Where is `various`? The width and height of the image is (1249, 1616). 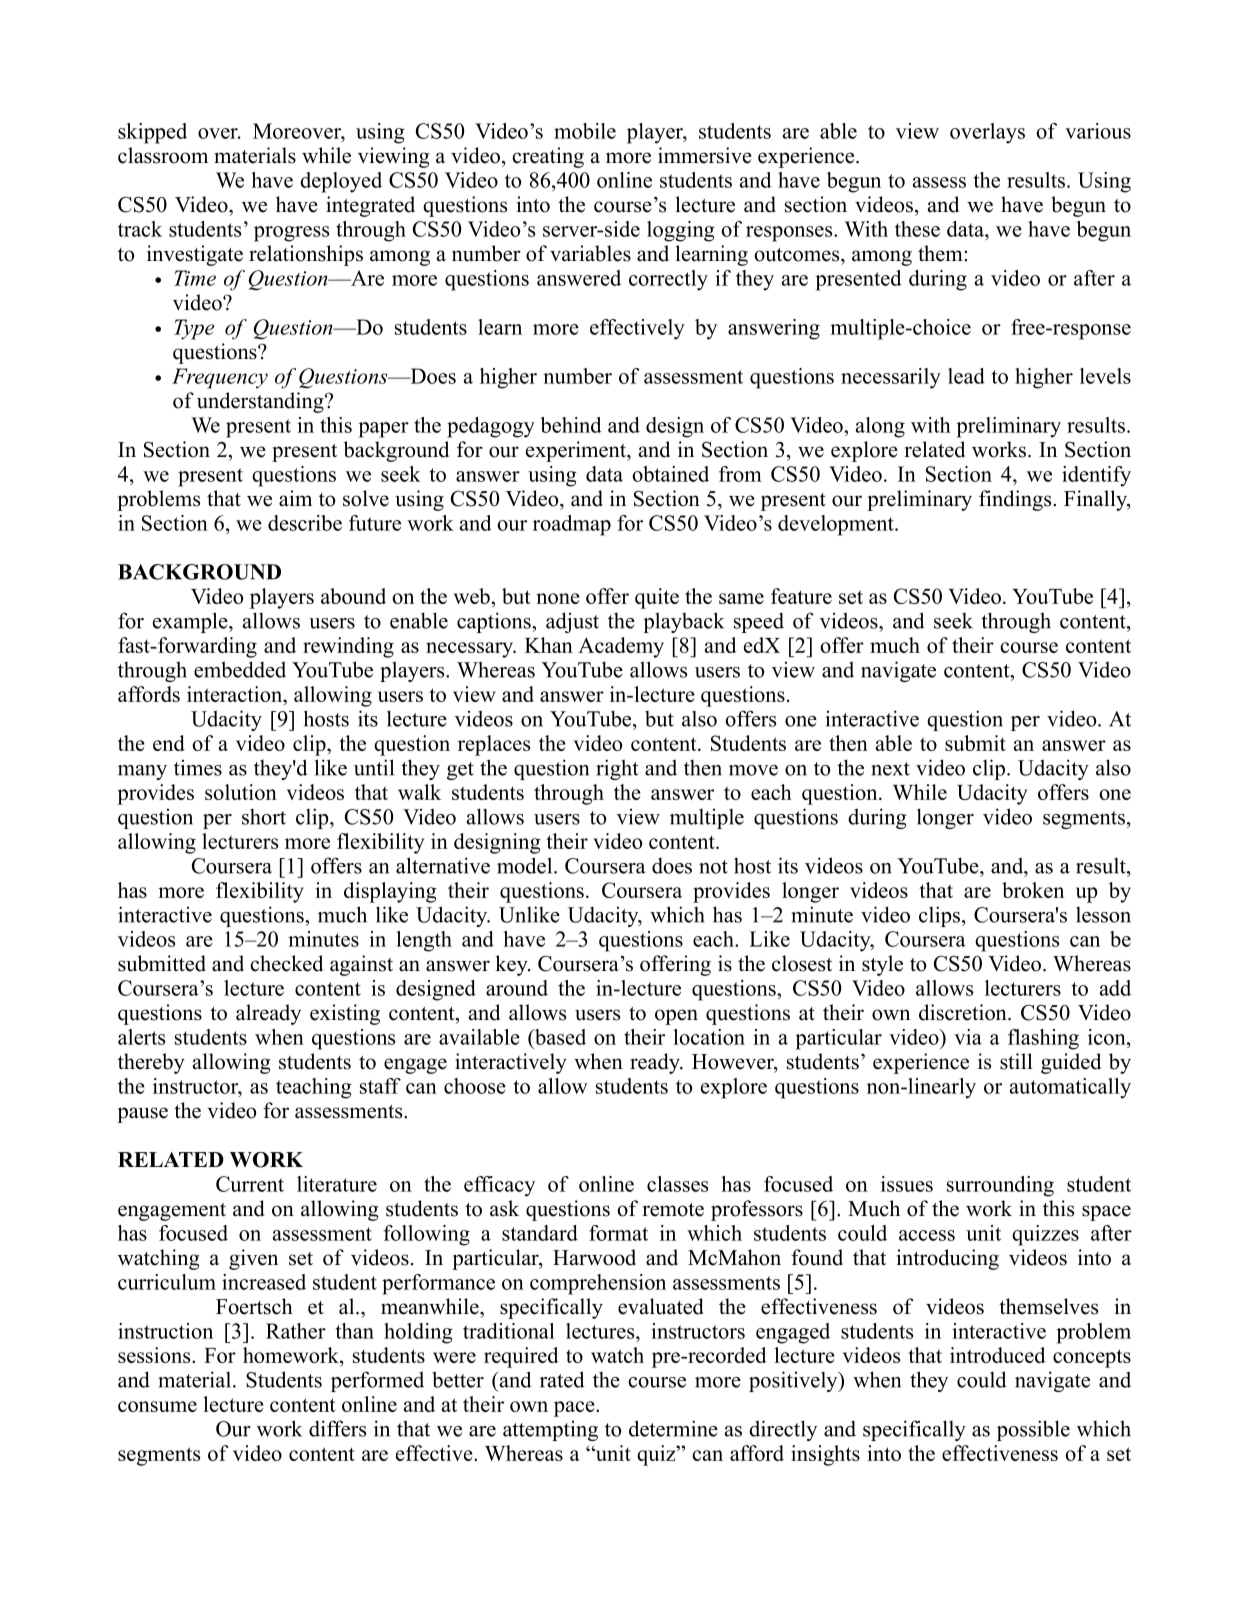
various is located at coordinates (1098, 131).
